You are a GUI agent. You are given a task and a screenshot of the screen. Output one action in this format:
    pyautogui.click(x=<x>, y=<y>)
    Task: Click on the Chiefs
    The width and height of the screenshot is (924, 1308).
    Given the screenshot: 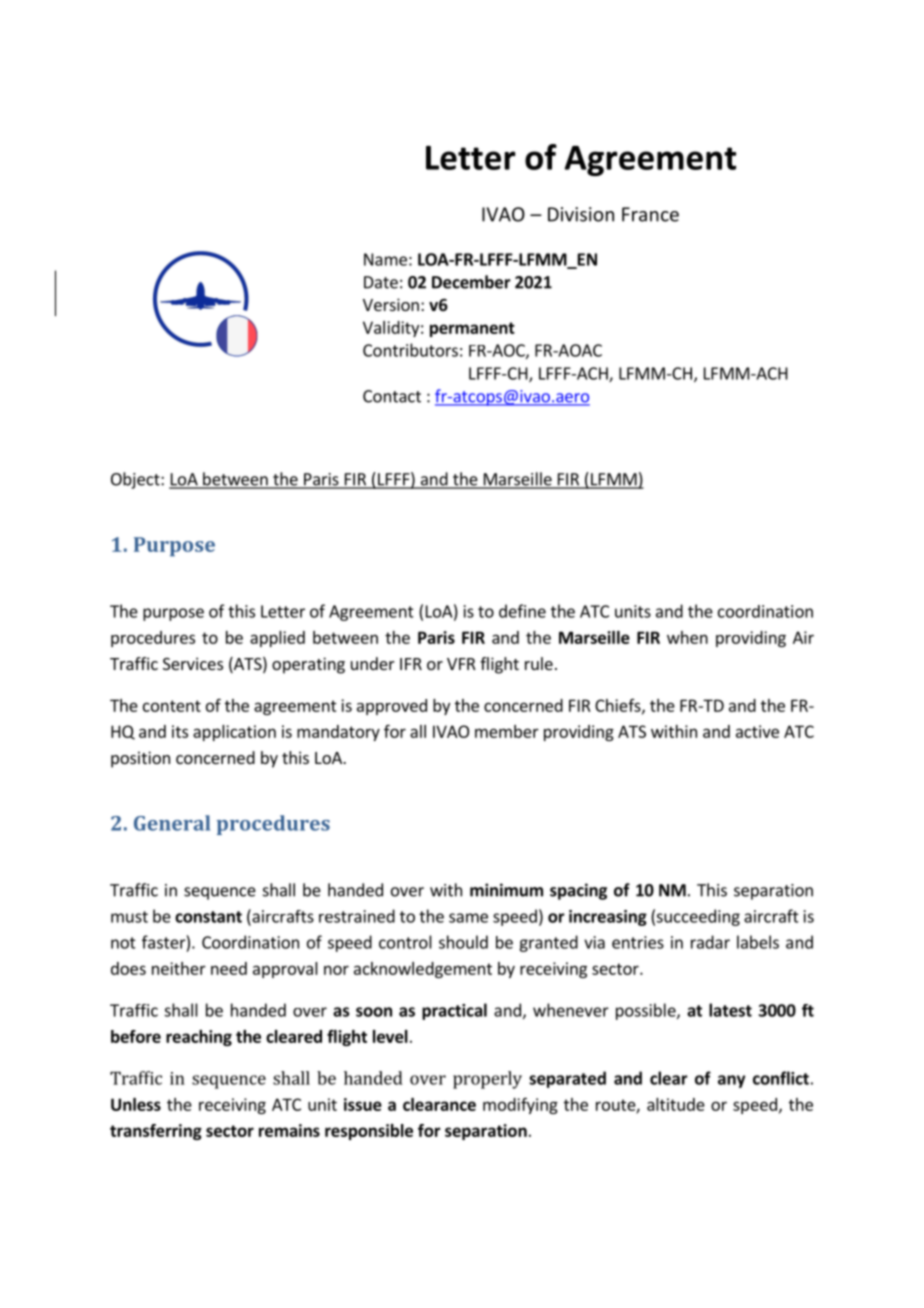 What is the action you would take?
    pyautogui.click(x=619, y=706)
